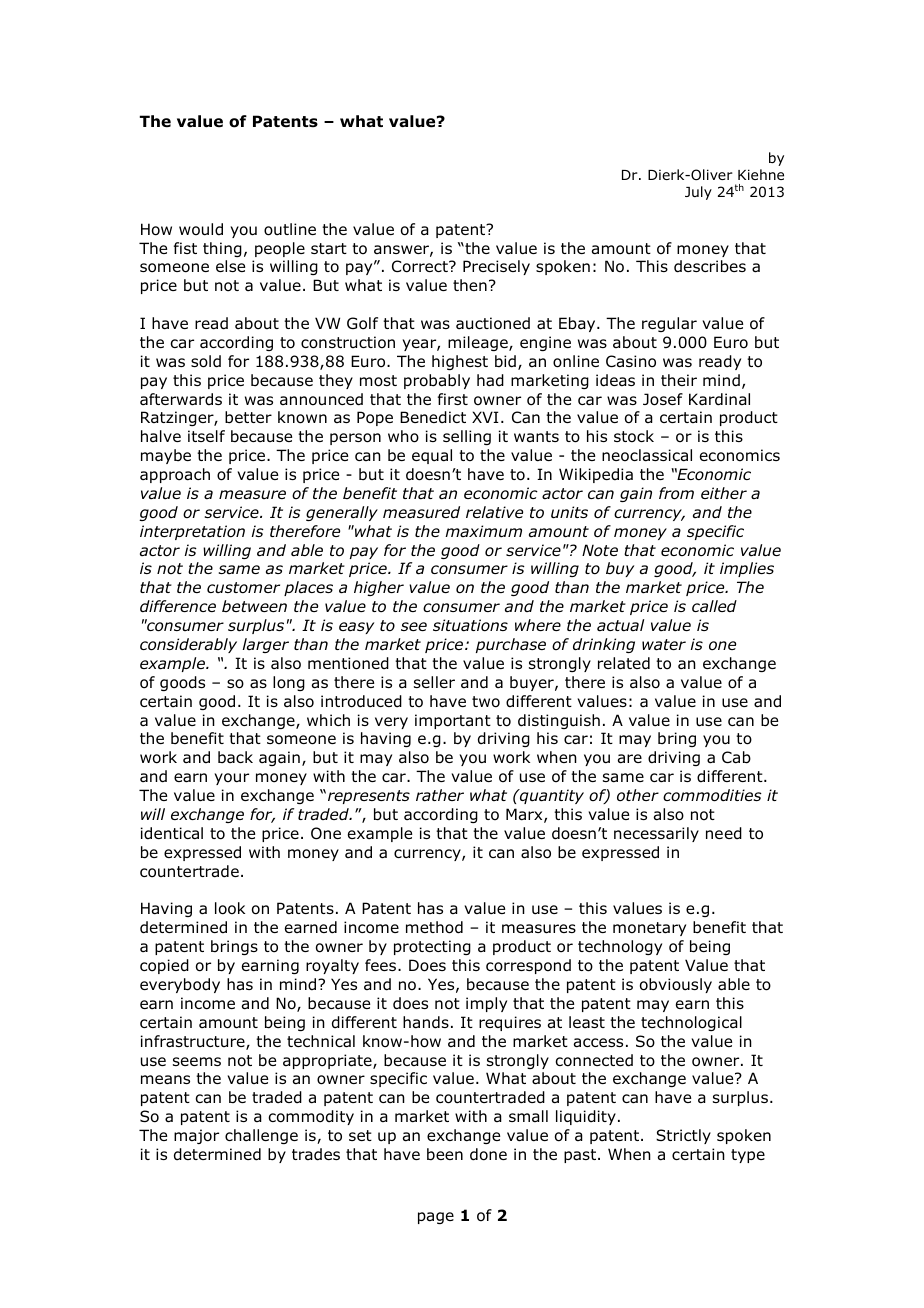 This page has width=924, height=1308. What do you see at coordinates (445, 1154) in the page?
I see `been` at bounding box center [445, 1154].
